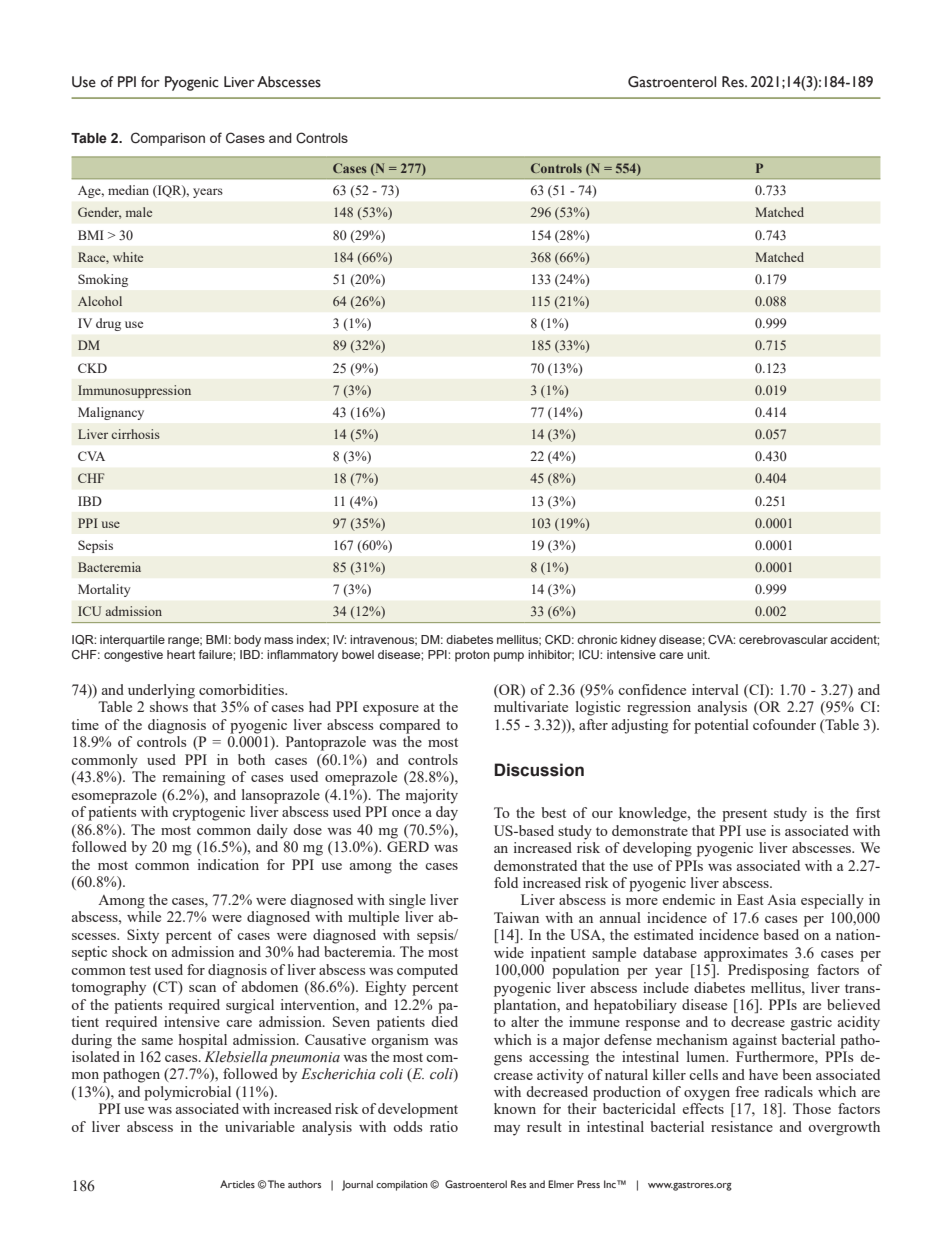 The image size is (952, 1233). Describe the element at coordinates (472, 656) in the page. I see `proton` at that location.
